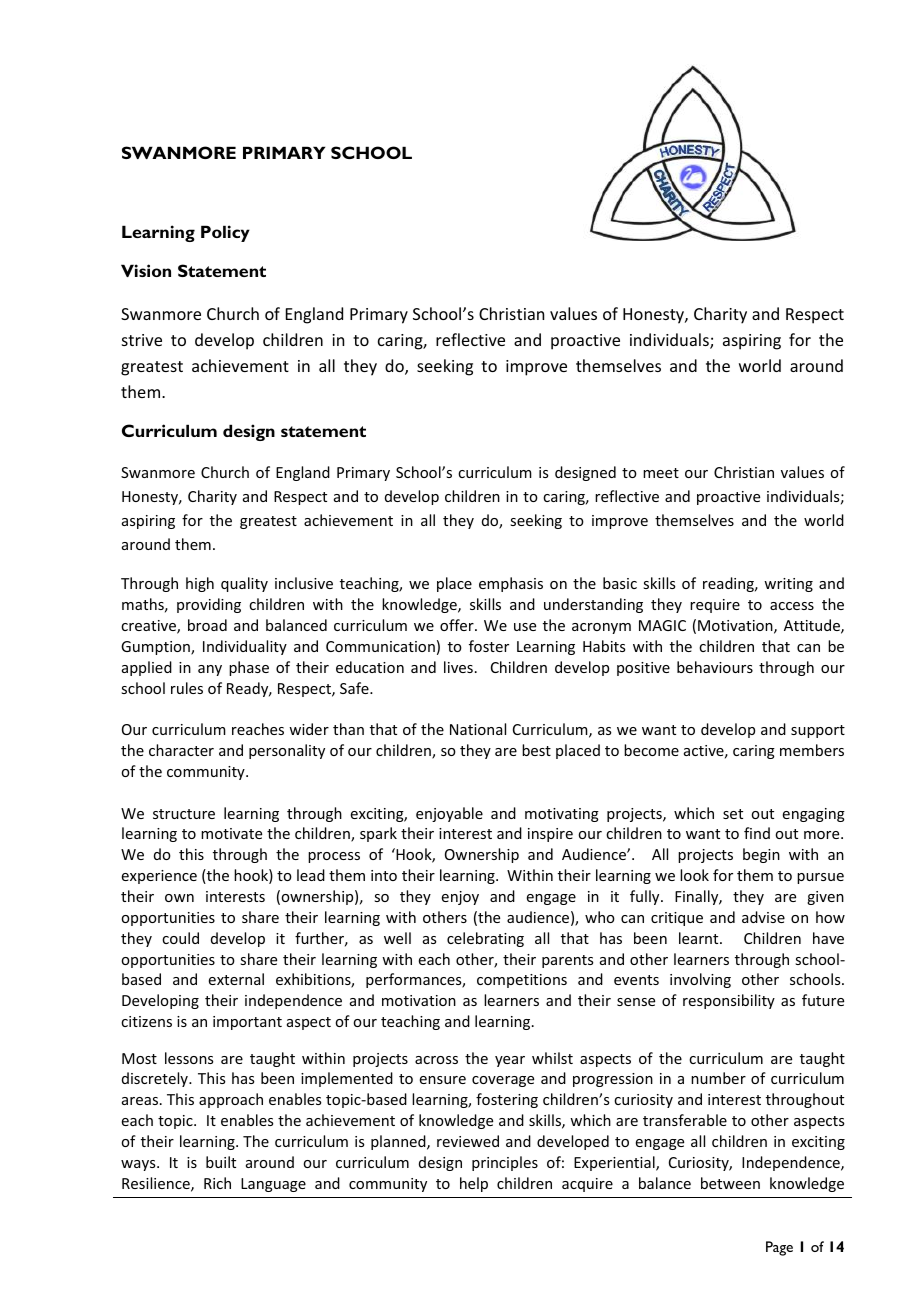 This screenshot has height=1307, width=924. Describe the element at coordinates (225, 233) in the screenshot. I see `Policy` at that location.
